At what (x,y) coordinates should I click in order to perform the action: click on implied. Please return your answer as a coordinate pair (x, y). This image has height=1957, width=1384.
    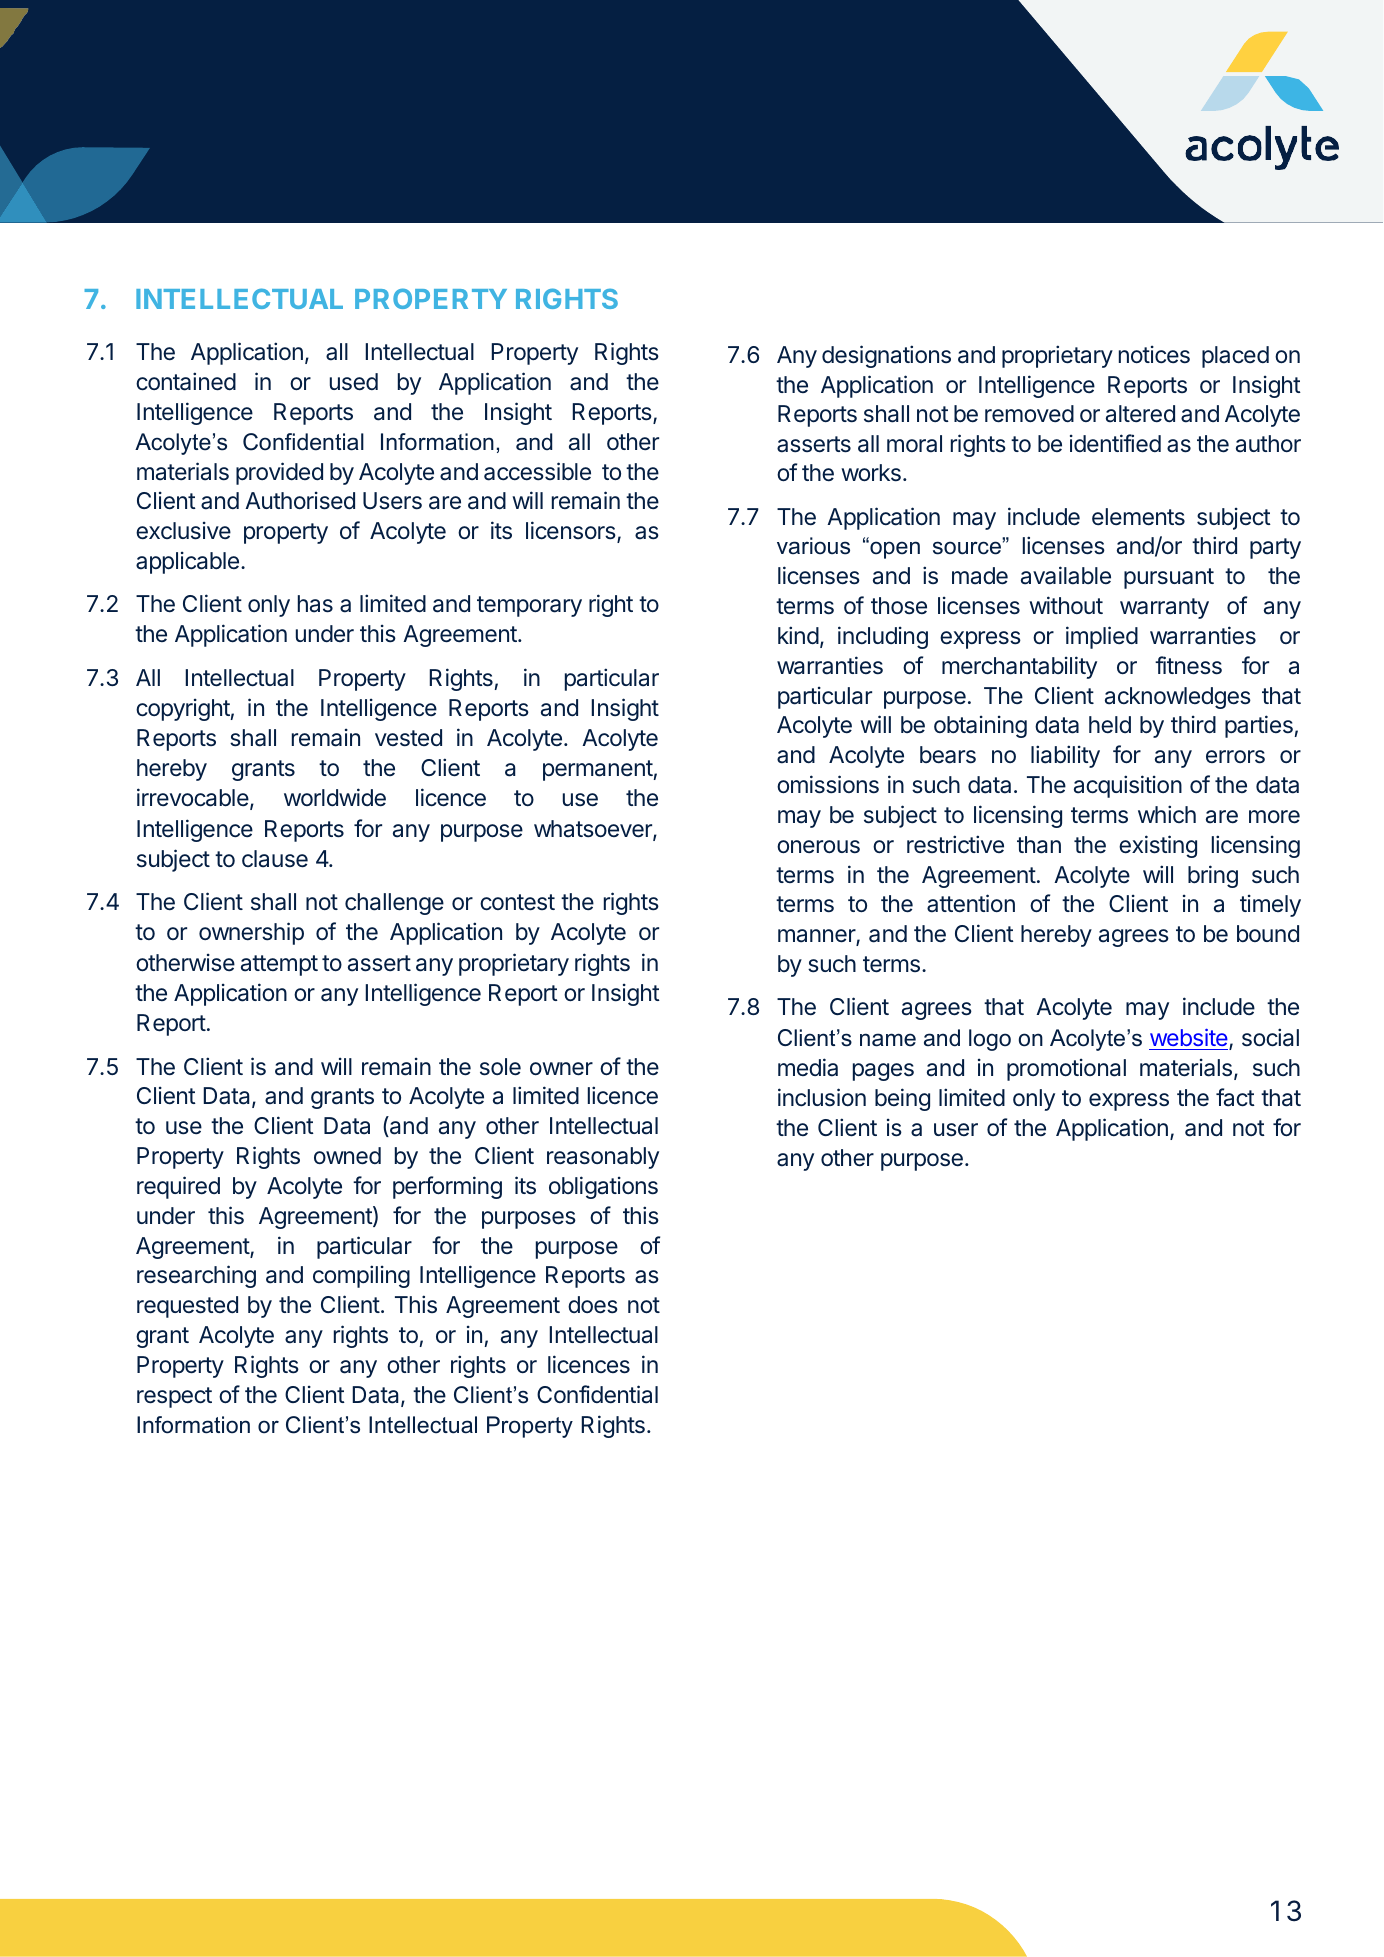
    Looking at the image, I should click on (1102, 637).
